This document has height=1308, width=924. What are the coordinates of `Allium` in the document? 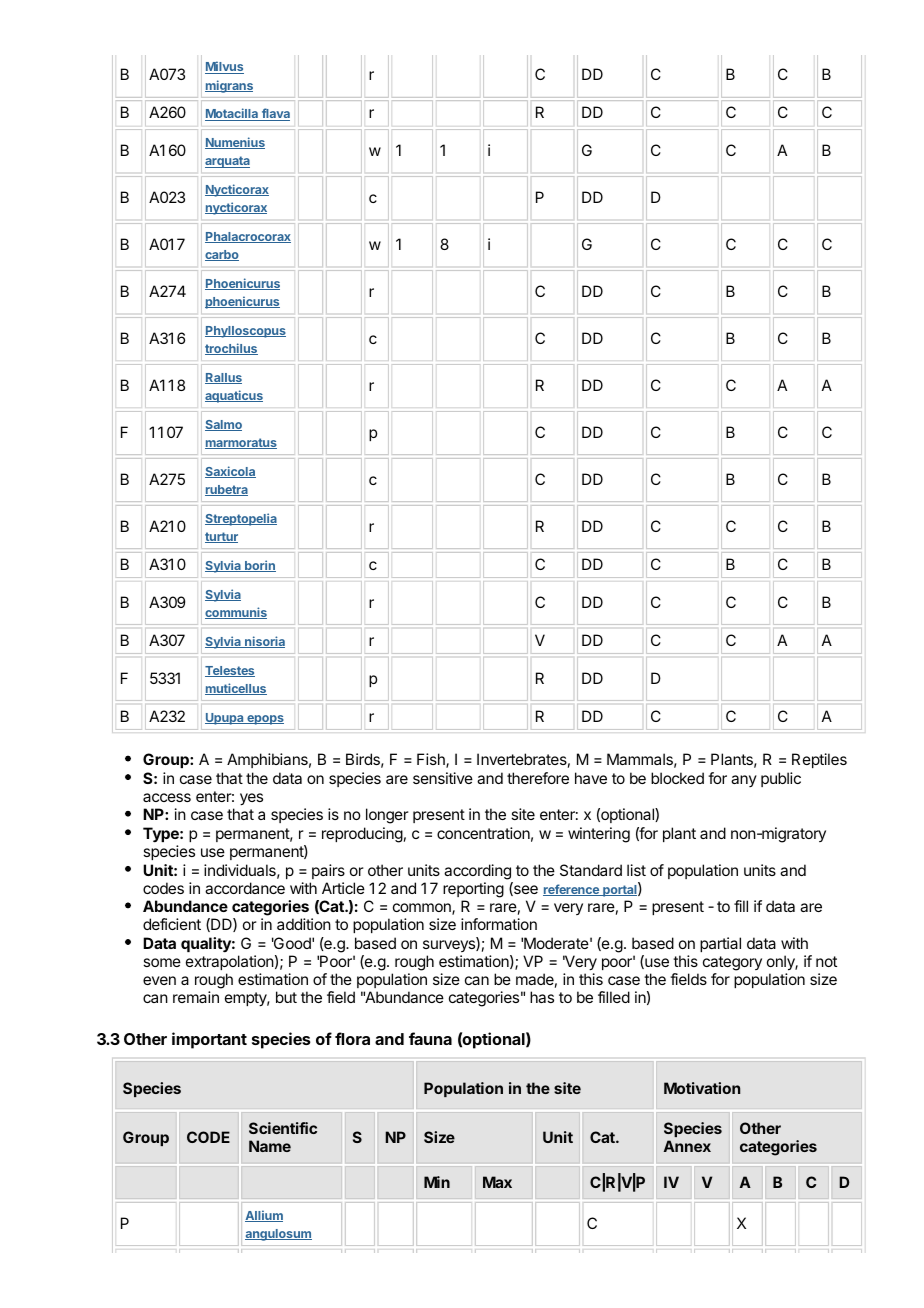 It's located at (264, 1216).
